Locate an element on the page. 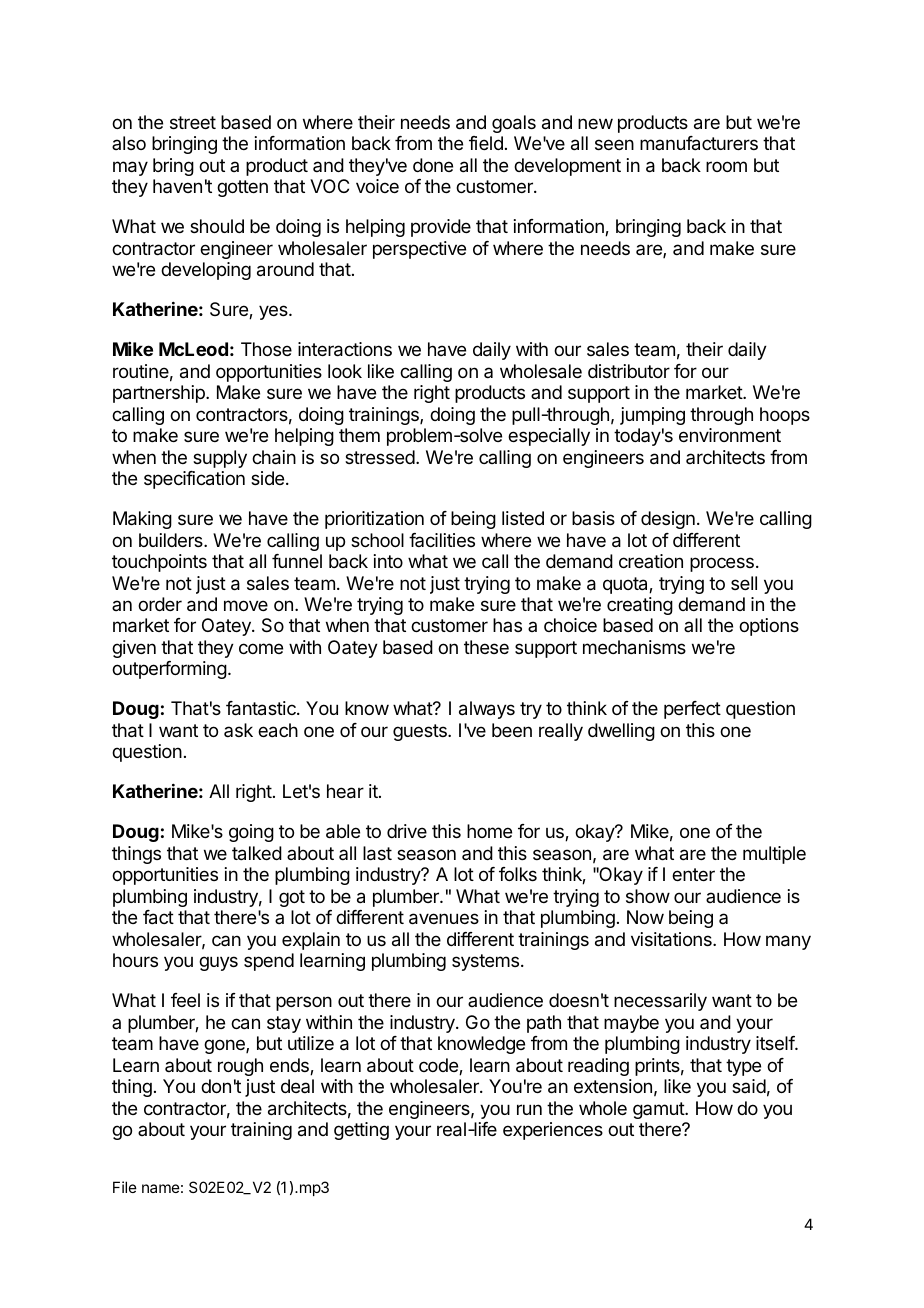 The height and width of the document is (1308, 924). environment is located at coordinates (730, 435).
